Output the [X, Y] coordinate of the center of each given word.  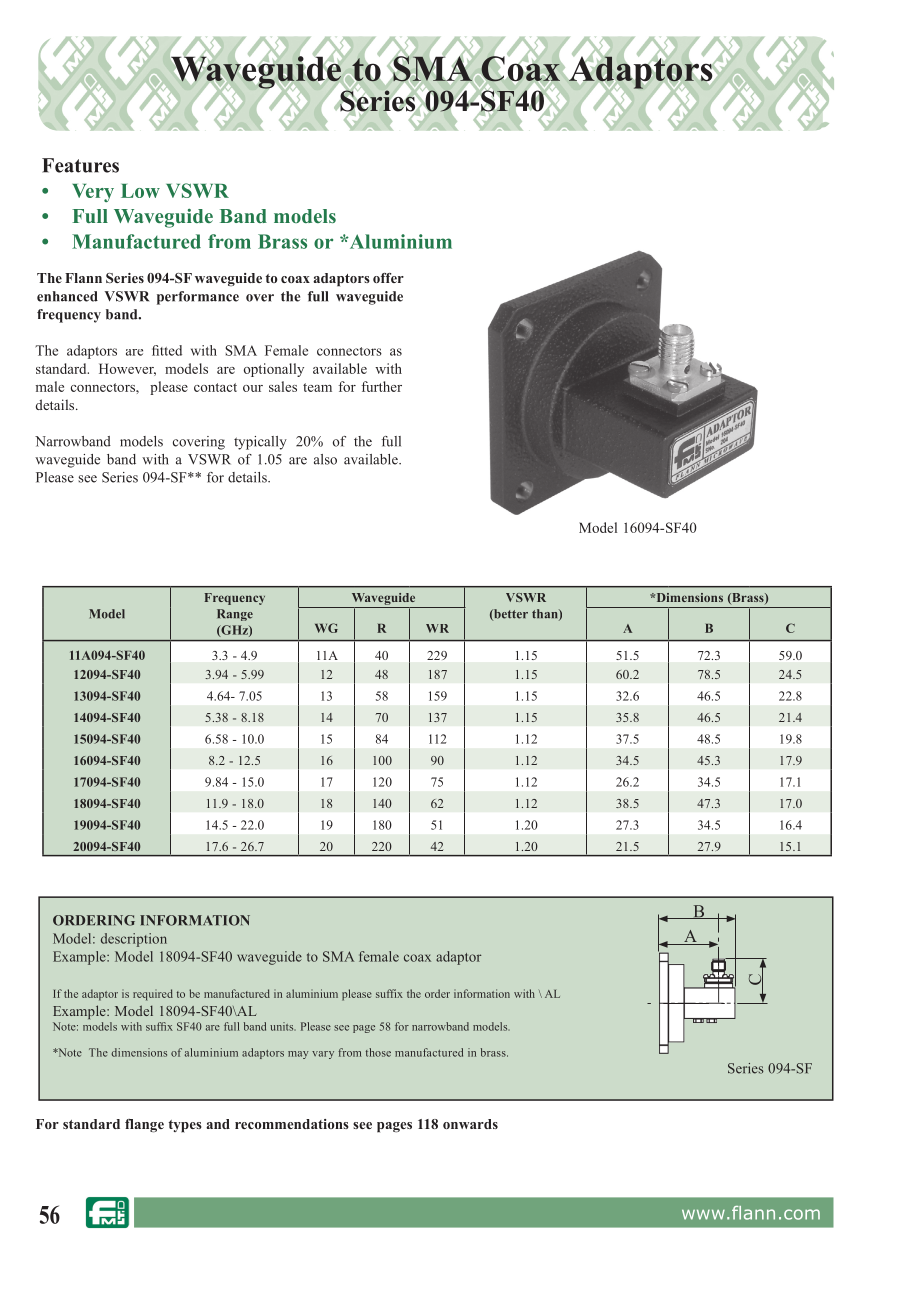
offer [388, 278]
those [378, 1052]
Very [93, 193]
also [325, 459]
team [317, 387]
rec [244, 1125]
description [134, 940]
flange [144, 1126]
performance [198, 298]
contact [215, 387]
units [283, 1026]
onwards [470, 1124]
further [381, 386]
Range [235, 615]
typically [260, 443]
